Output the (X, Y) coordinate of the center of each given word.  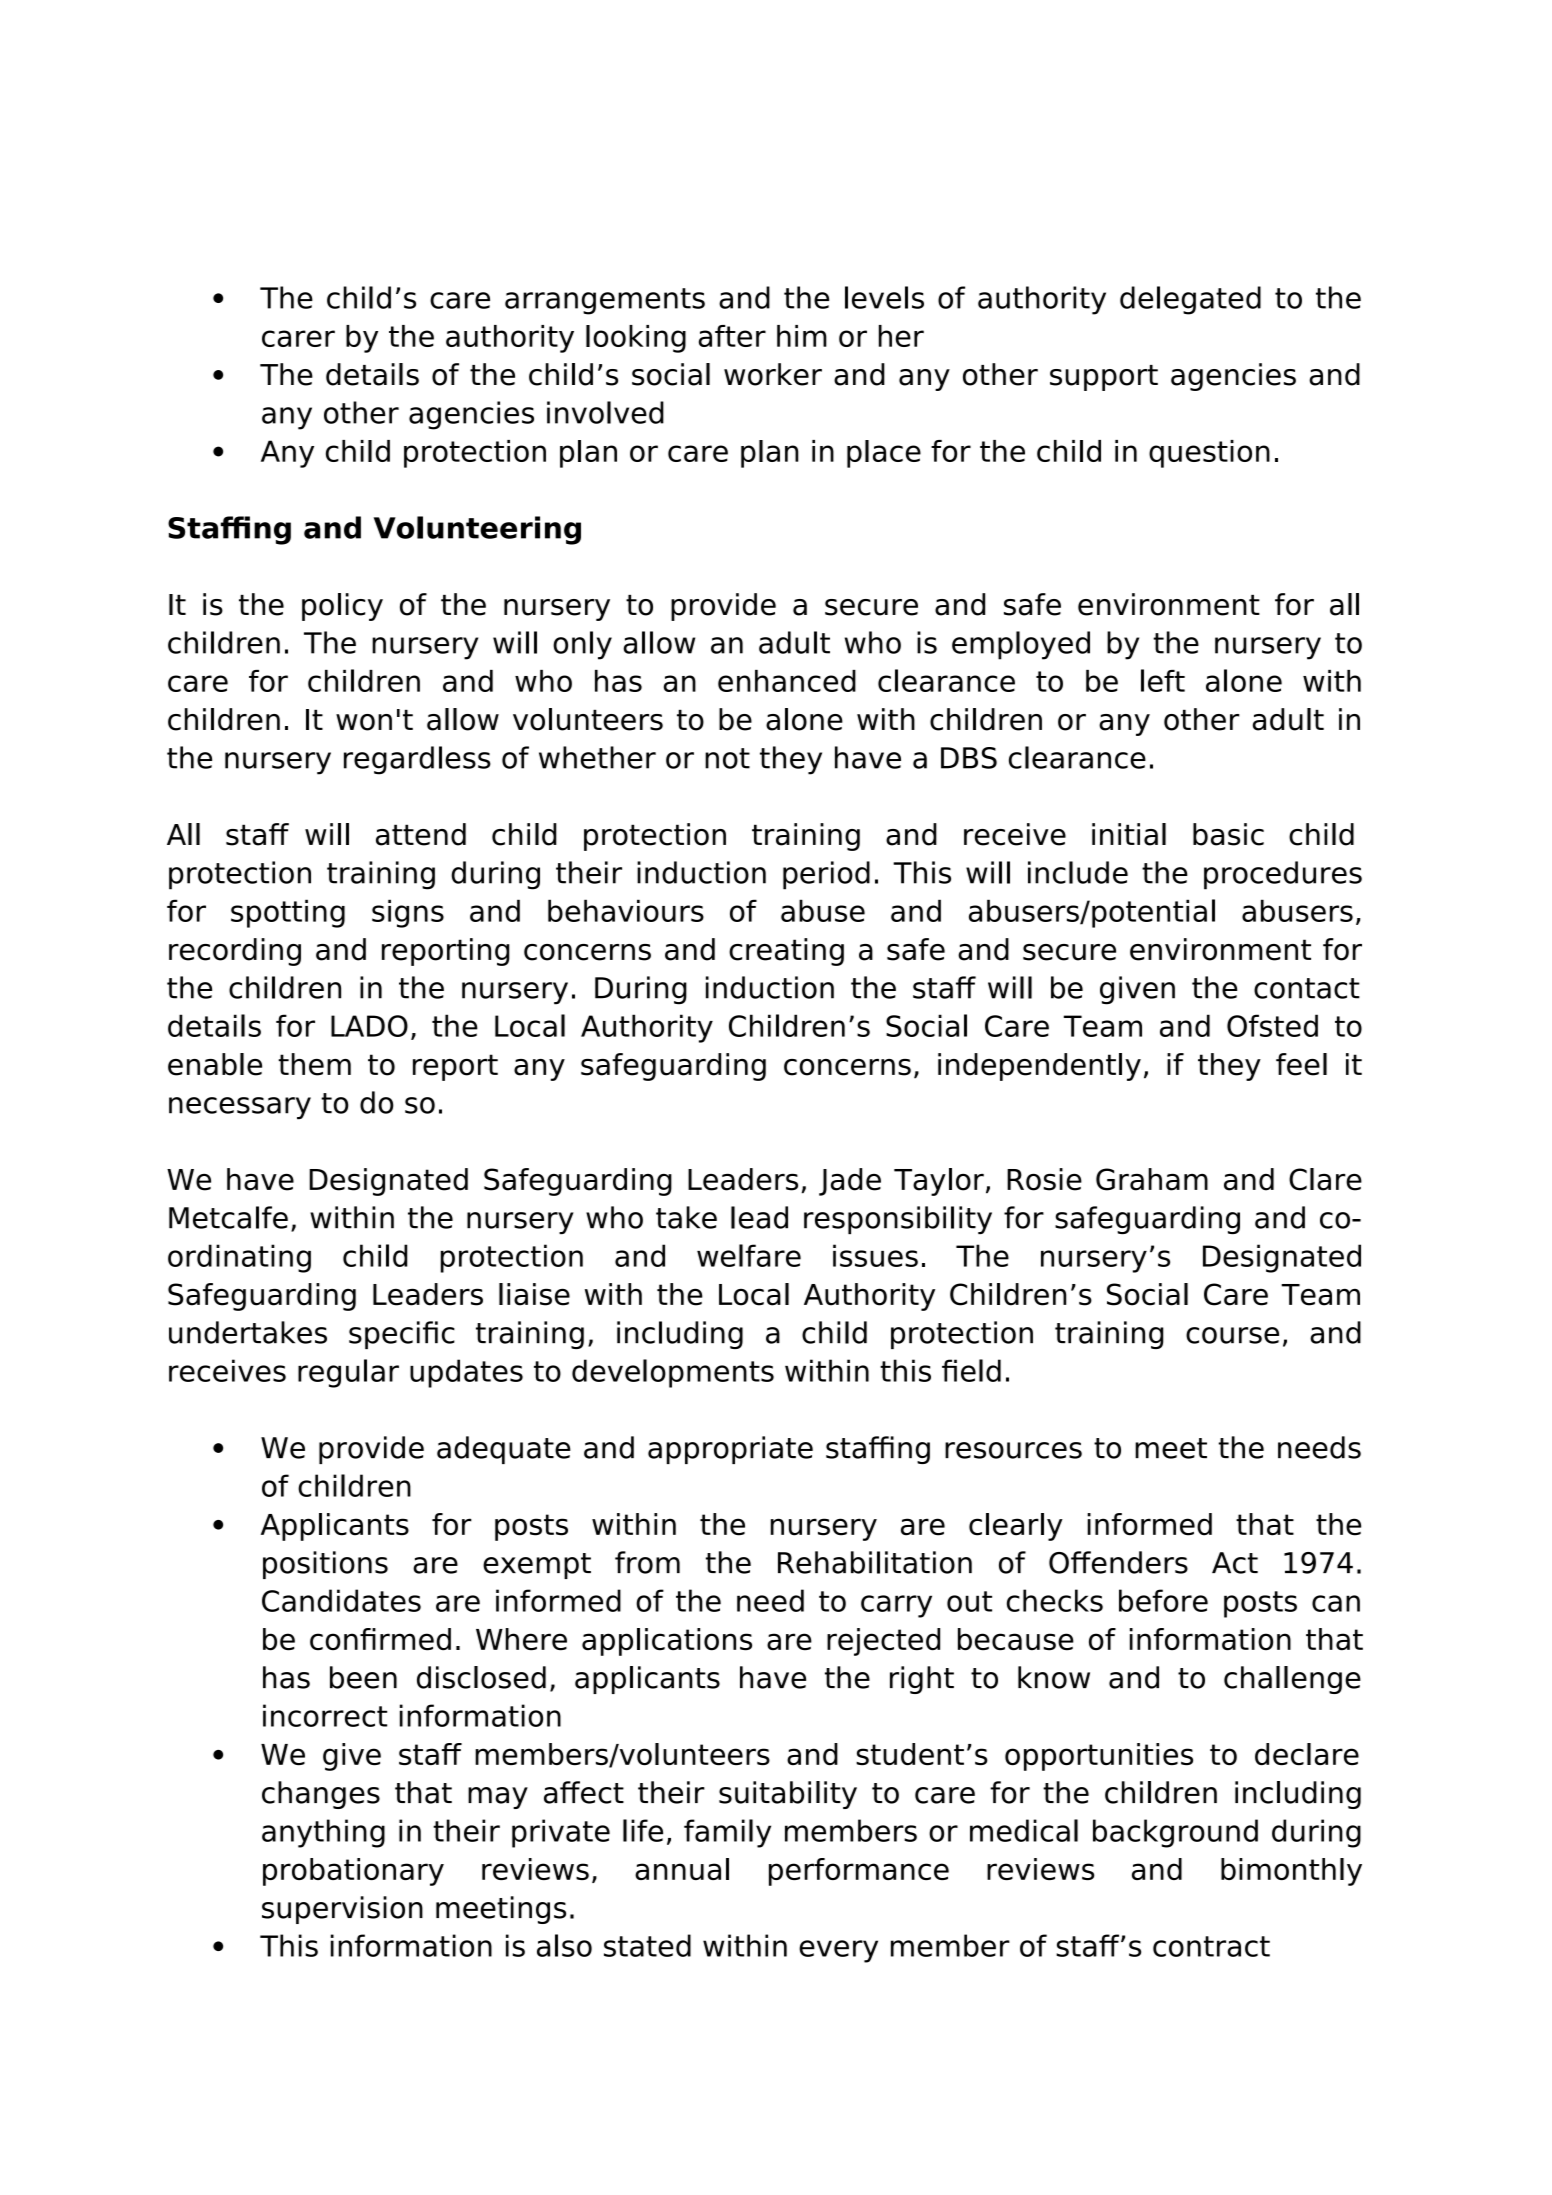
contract (1211, 1946)
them (314, 1064)
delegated (1190, 300)
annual (682, 1869)
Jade (850, 1182)
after (732, 336)
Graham (1152, 1179)
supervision (342, 1910)
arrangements (605, 301)
